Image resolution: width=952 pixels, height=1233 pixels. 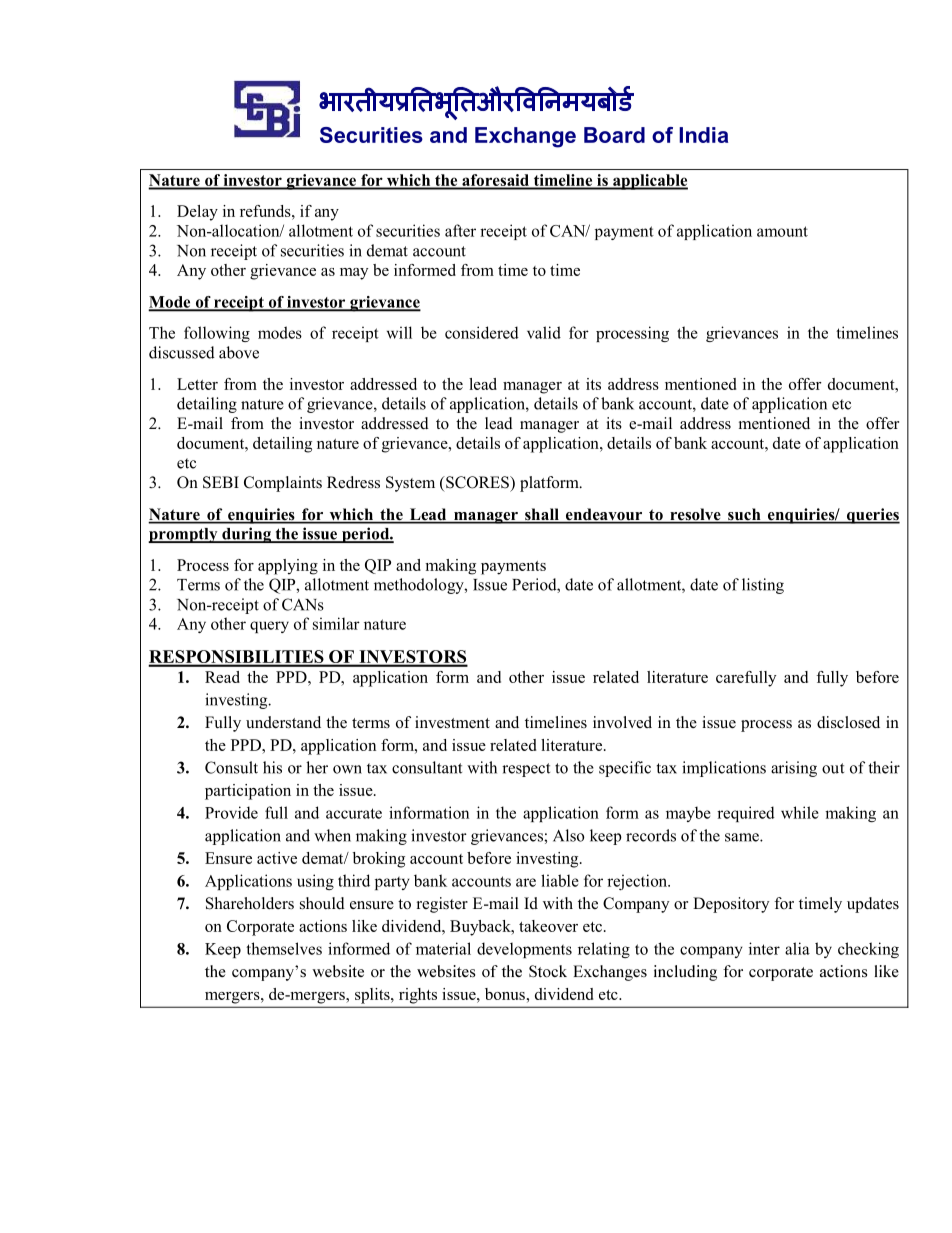 I want to click on Exchange, so click(x=525, y=137).
